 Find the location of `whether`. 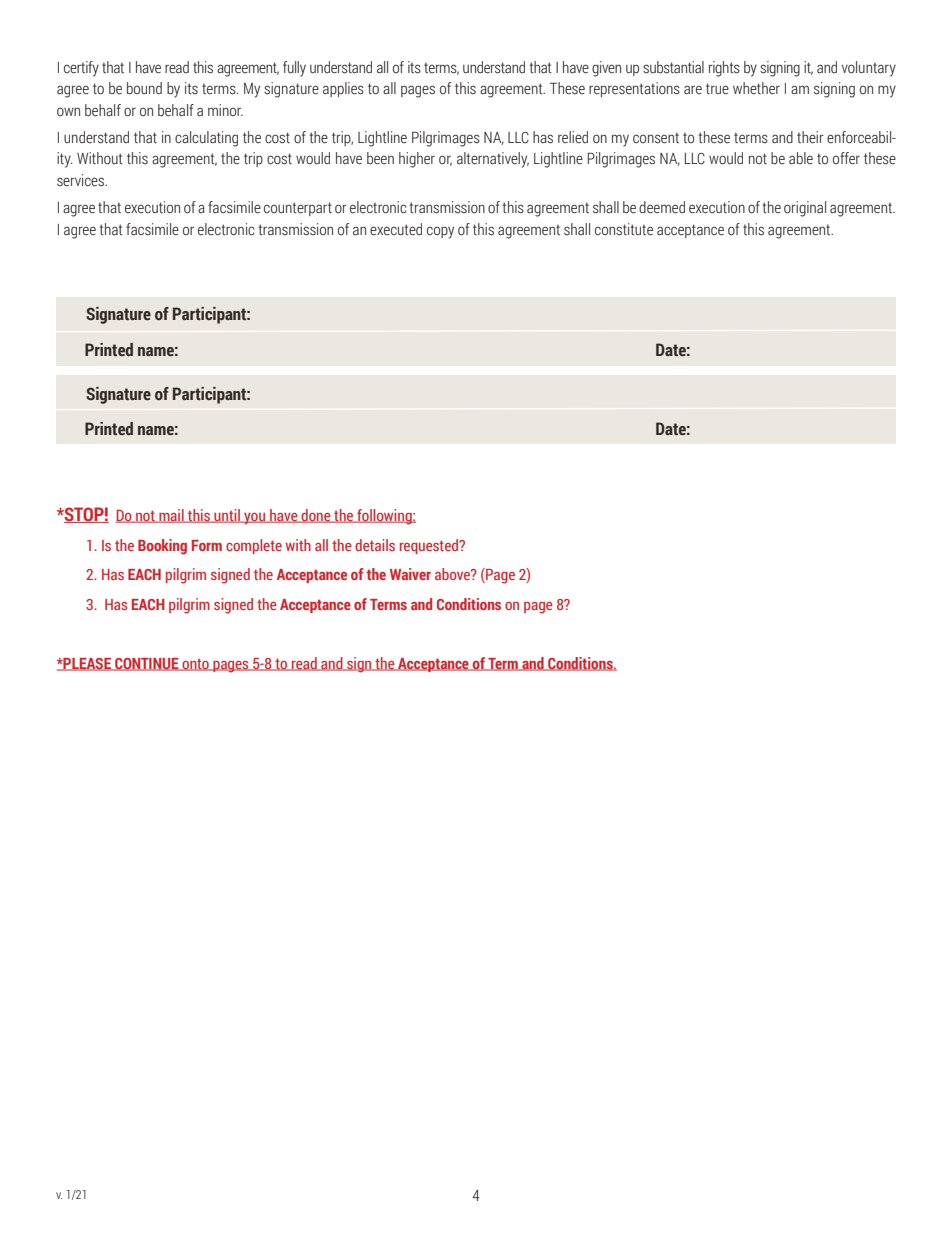

whether is located at coordinates (756, 88).
